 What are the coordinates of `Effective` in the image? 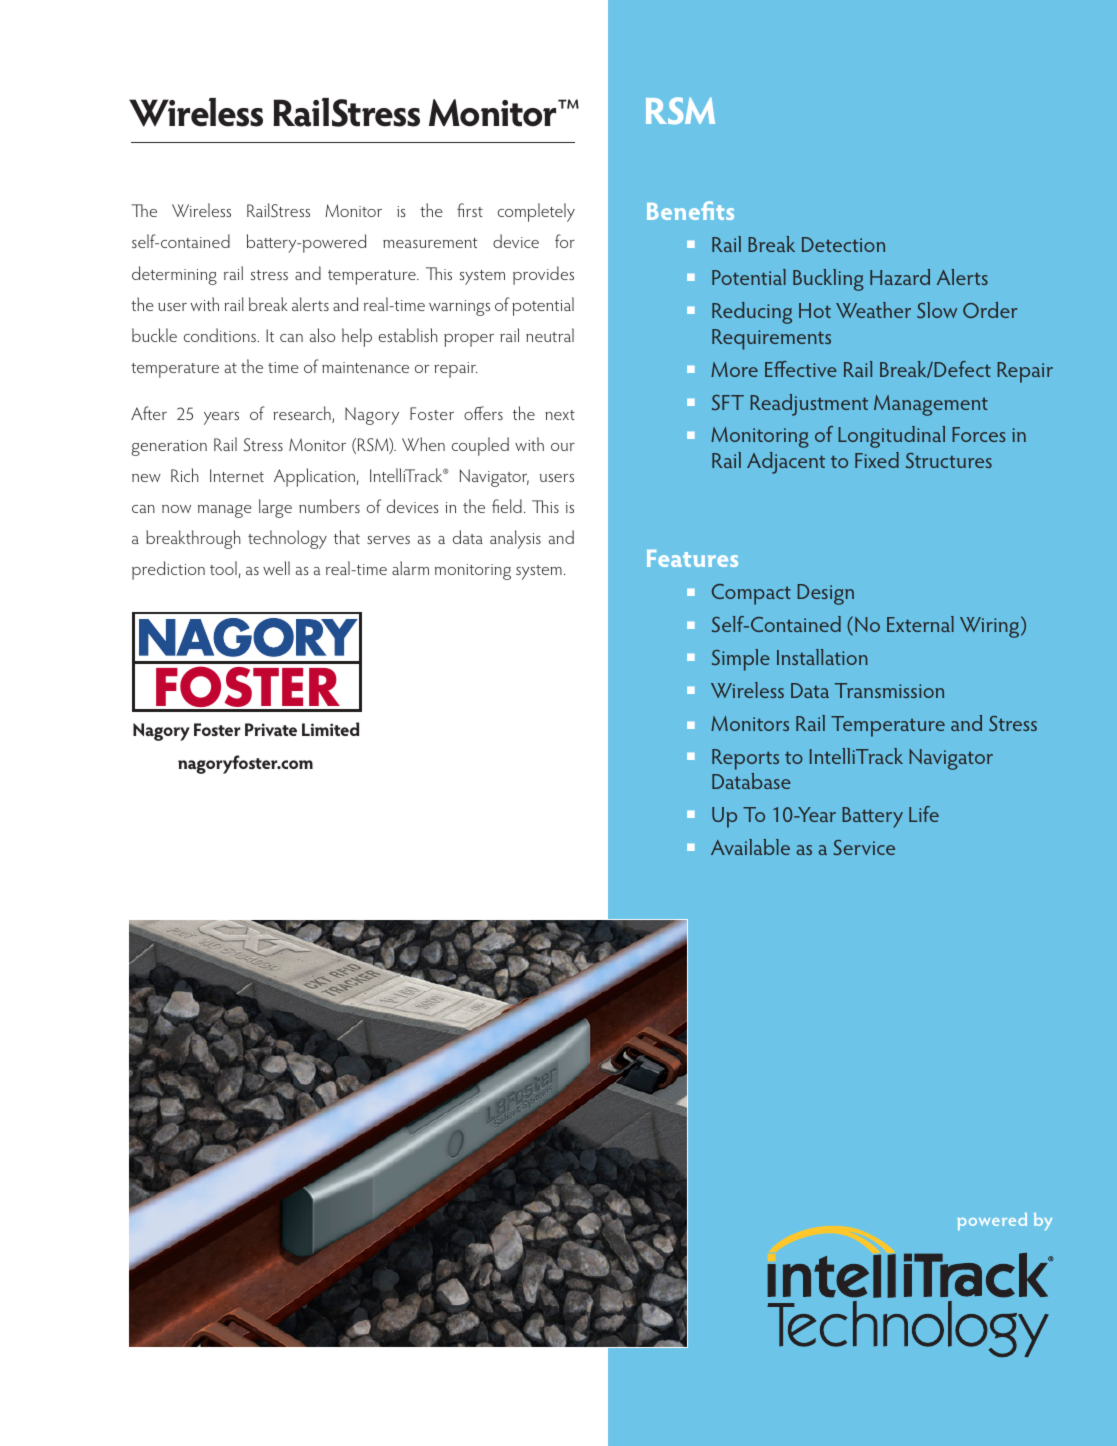 It's located at (801, 369).
